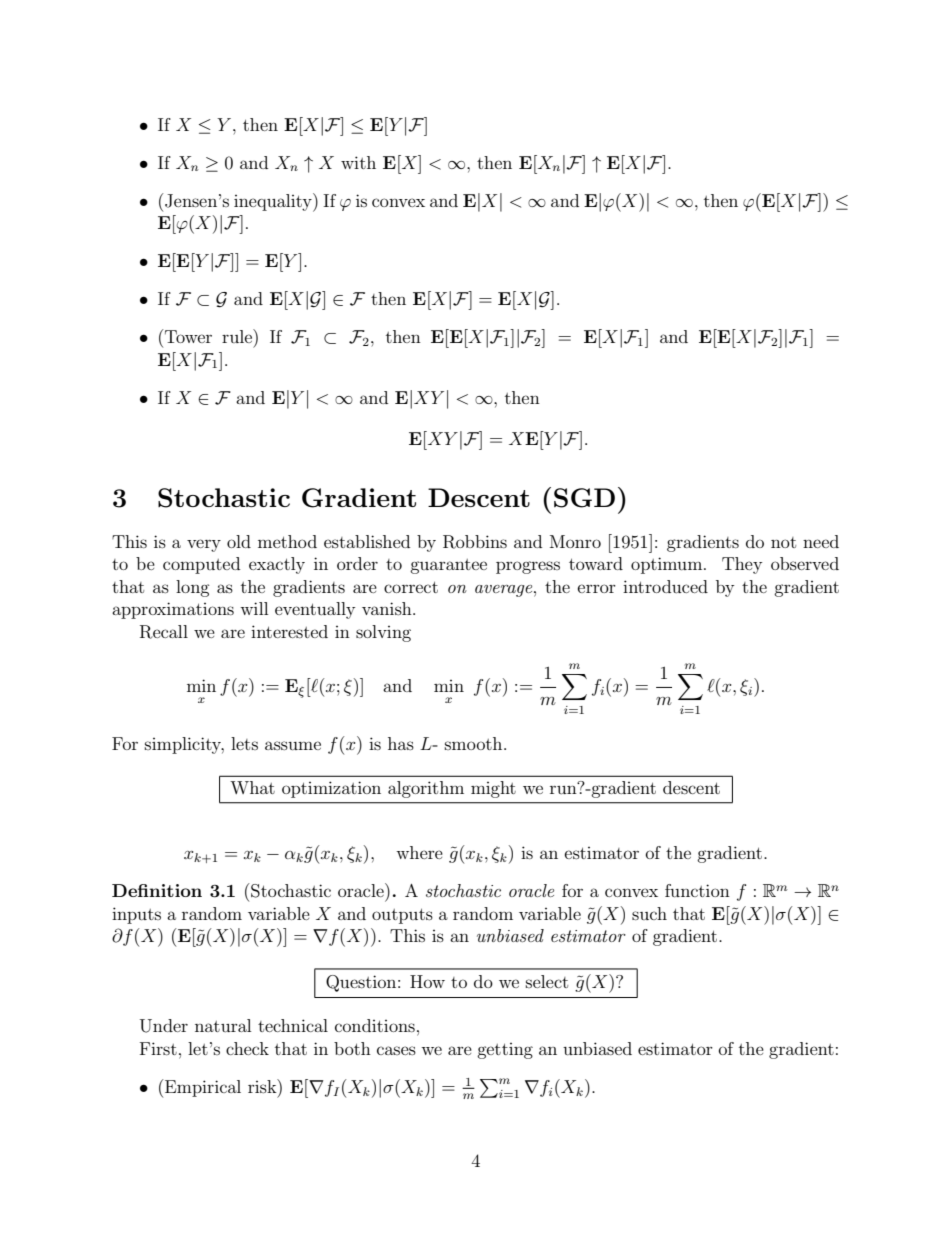 Image resolution: width=952 pixels, height=1233 pixels. What do you see at coordinates (274, 202) in the screenshot?
I see `inequality` at bounding box center [274, 202].
